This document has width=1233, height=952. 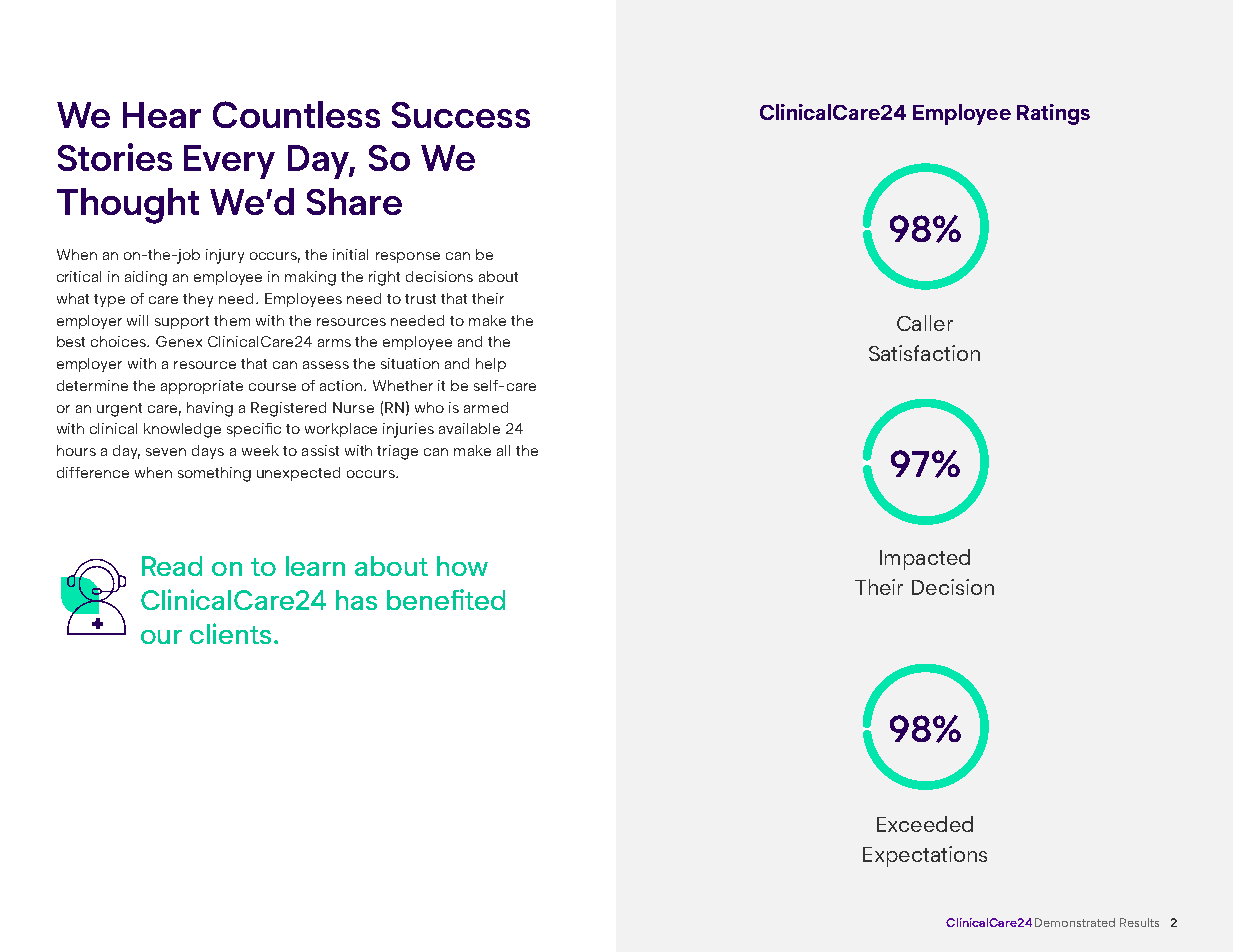 I want to click on something, so click(x=214, y=474).
